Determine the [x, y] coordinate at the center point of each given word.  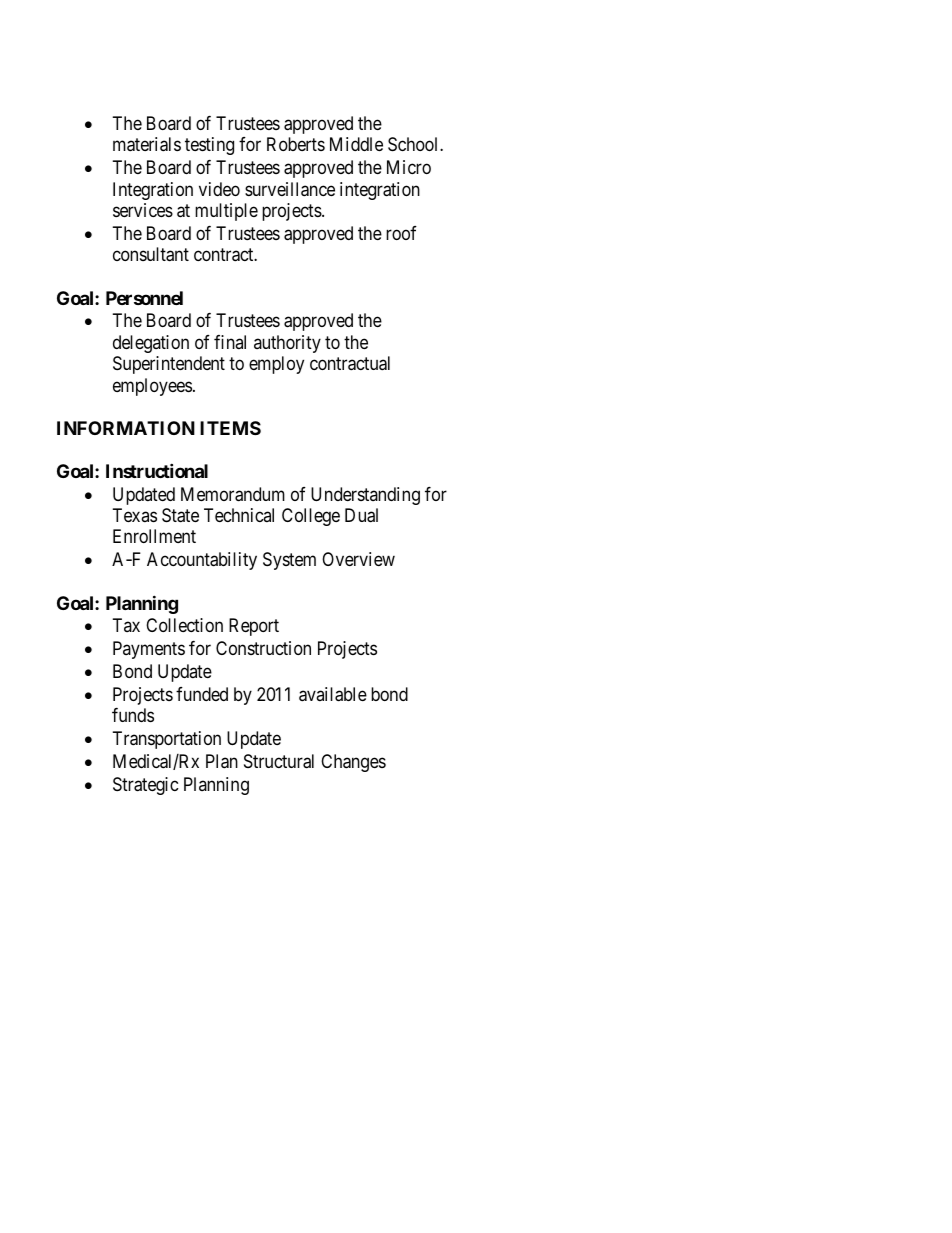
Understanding [365, 496]
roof [401, 233]
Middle [356, 144]
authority [287, 344]
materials [147, 144]
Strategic [146, 786]
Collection [184, 625]
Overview [358, 559]
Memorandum [233, 494]
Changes [353, 763]
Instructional [157, 470]
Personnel [144, 298]
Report [254, 627]
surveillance [290, 189]
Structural [279, 761]
